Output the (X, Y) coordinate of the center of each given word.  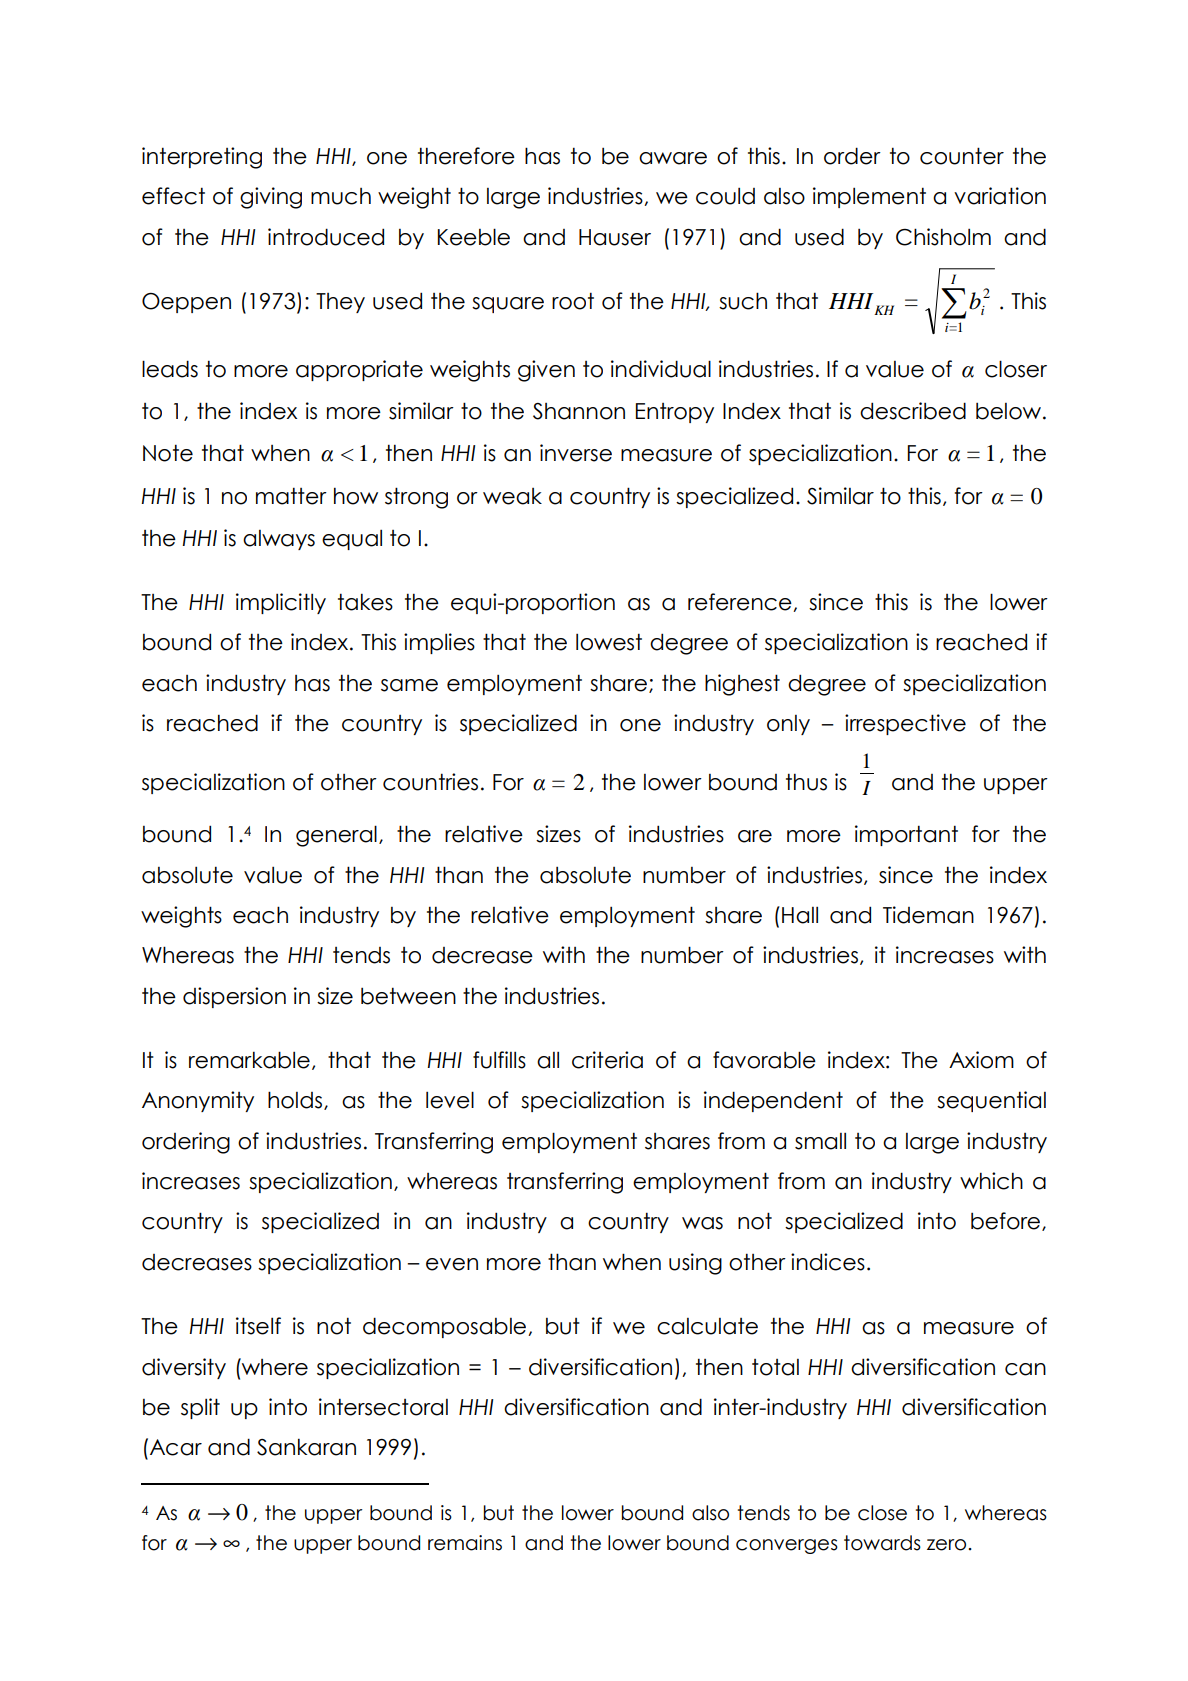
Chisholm (943, 237)
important (906, 835)
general (336, 836)
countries (430, 782)
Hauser (615, 237)
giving (271, 198)
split (200, 1408)
